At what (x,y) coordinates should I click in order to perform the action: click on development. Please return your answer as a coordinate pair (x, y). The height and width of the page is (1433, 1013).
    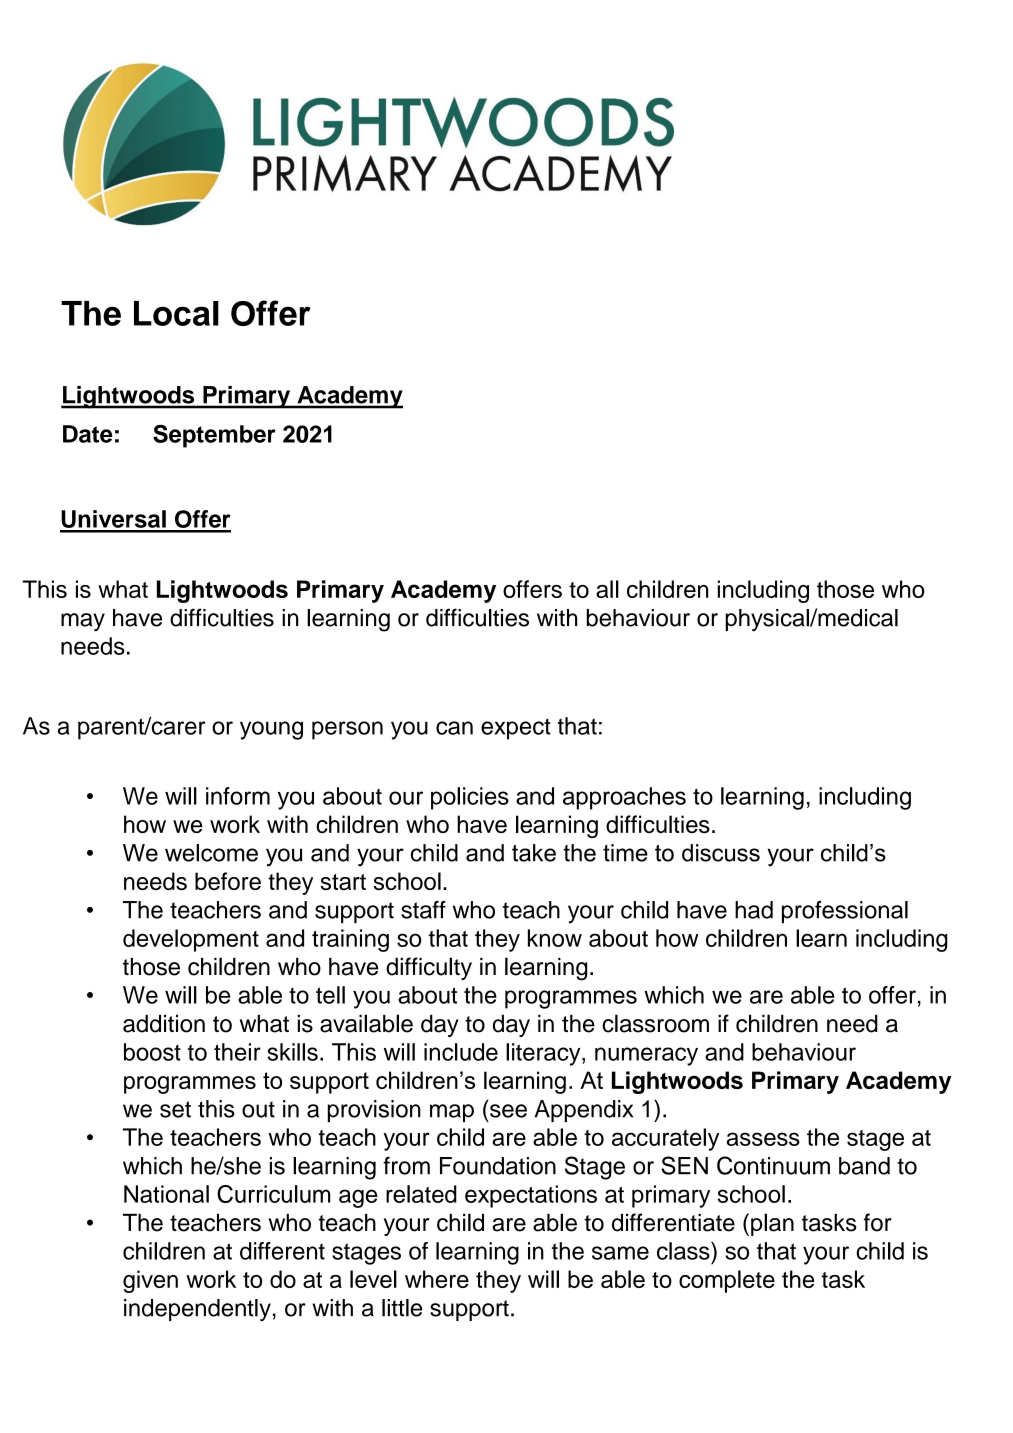
    Looking at the image, I should click on (191, 940).
